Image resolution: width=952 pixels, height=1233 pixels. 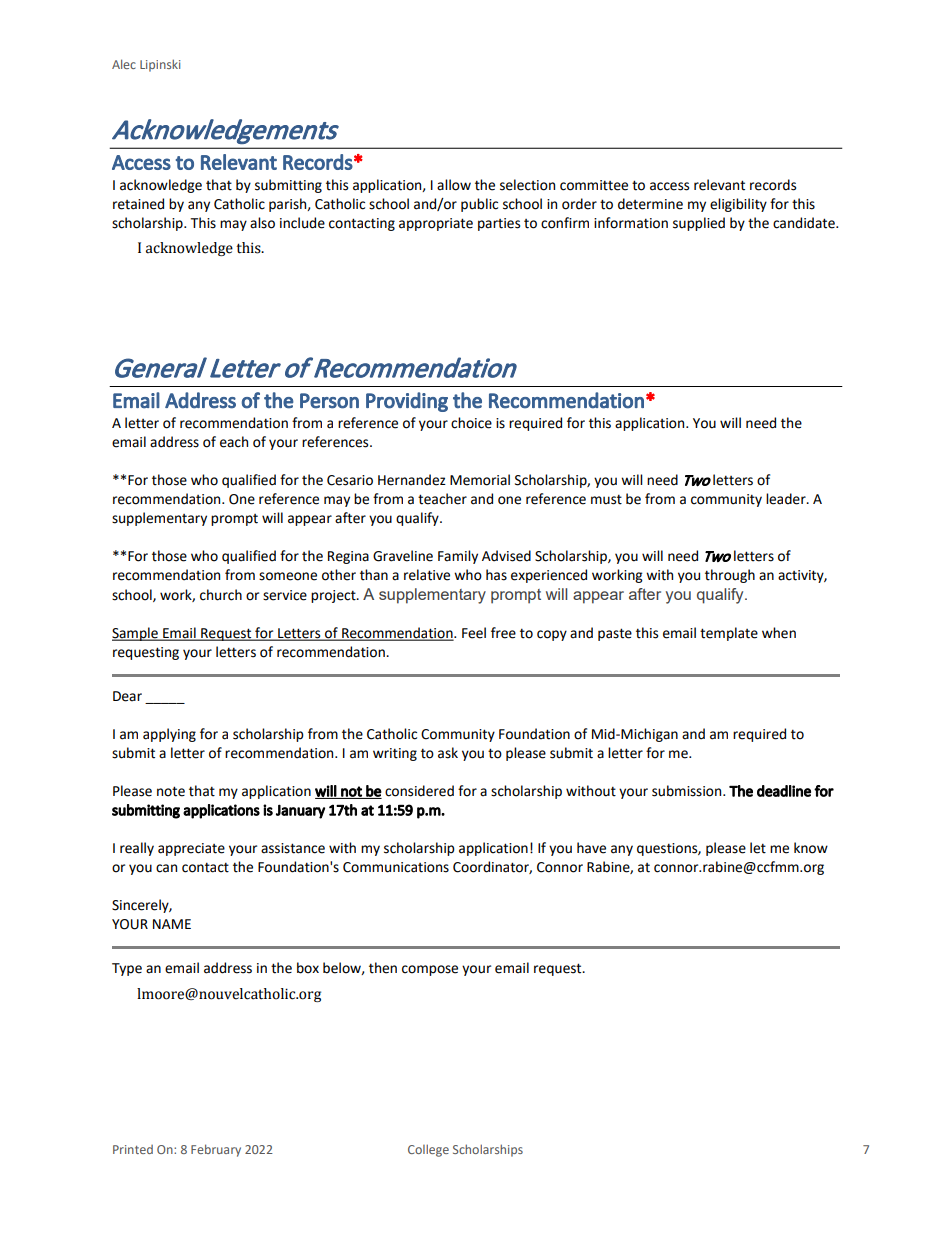 I want to click on template, so click(x=729, y=634).
